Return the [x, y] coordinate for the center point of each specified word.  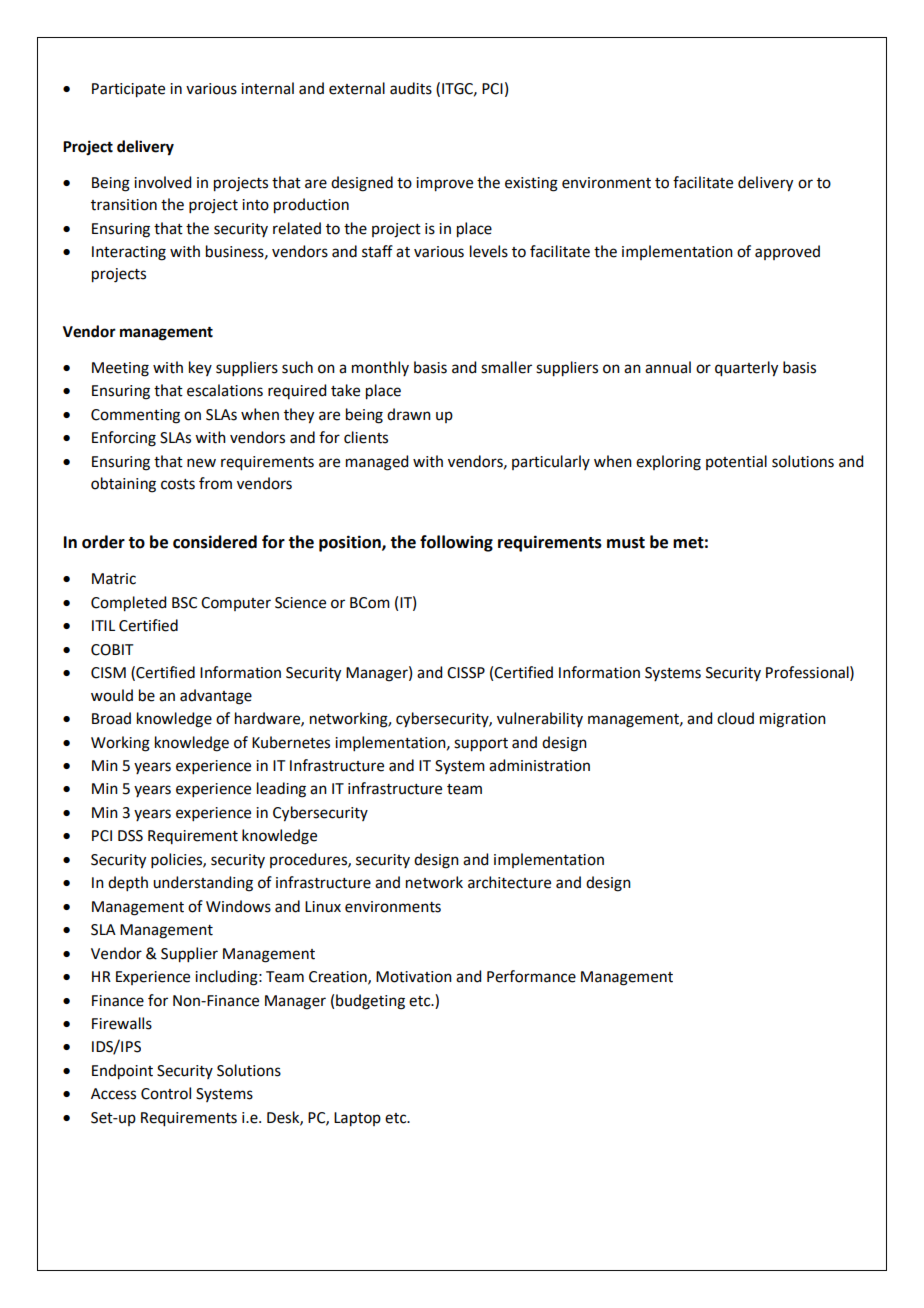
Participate [128, 90]
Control [166, 1093]
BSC [184, 603]
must [626, 543]
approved [787, 252]
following [456, 543]
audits [411, 88]
